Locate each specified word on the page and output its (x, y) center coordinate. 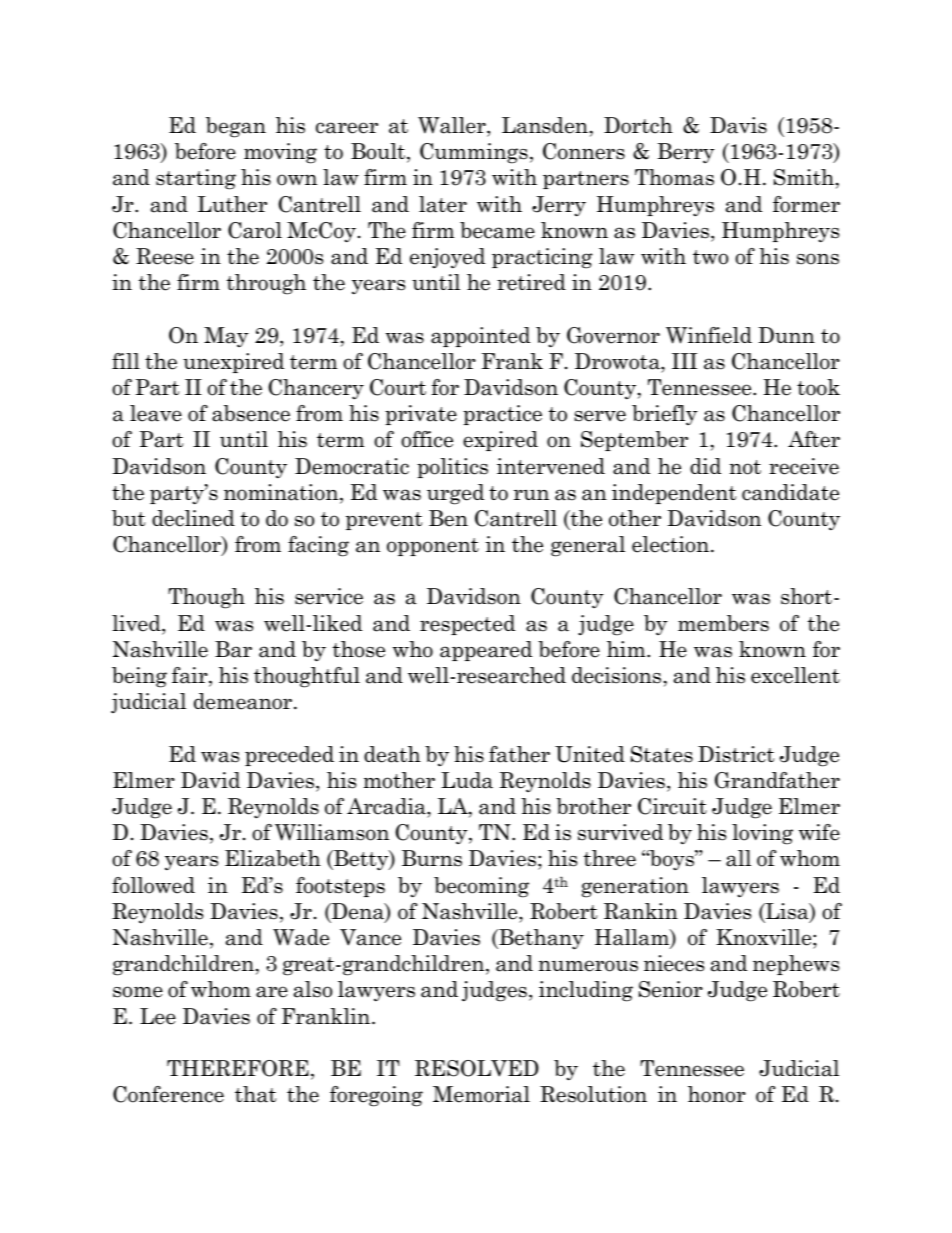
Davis (738, 125)
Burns (432, 858)
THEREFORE (238, 1068)
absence (251, 413)
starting (196, 179)
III (684, 361)
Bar (233, 649)
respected (467, 625)
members (723, 623)
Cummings (474, 153)
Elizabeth (273, 858)
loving (762, 834)
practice (502, 415)
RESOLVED (477, 1068)
